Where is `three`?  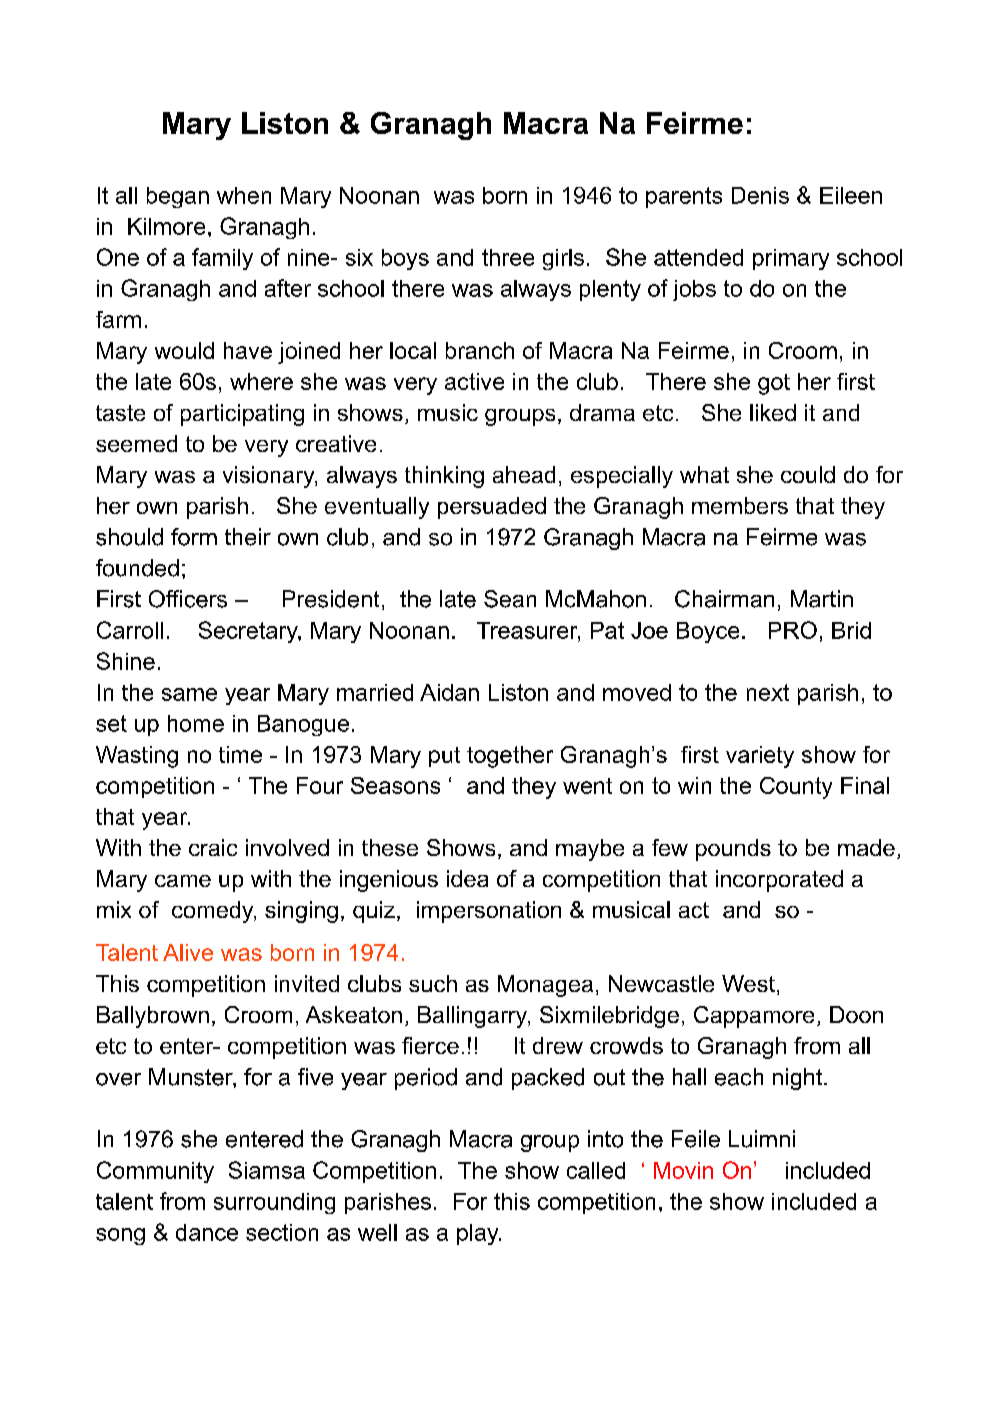 three is located at coordinates (508, 257).
